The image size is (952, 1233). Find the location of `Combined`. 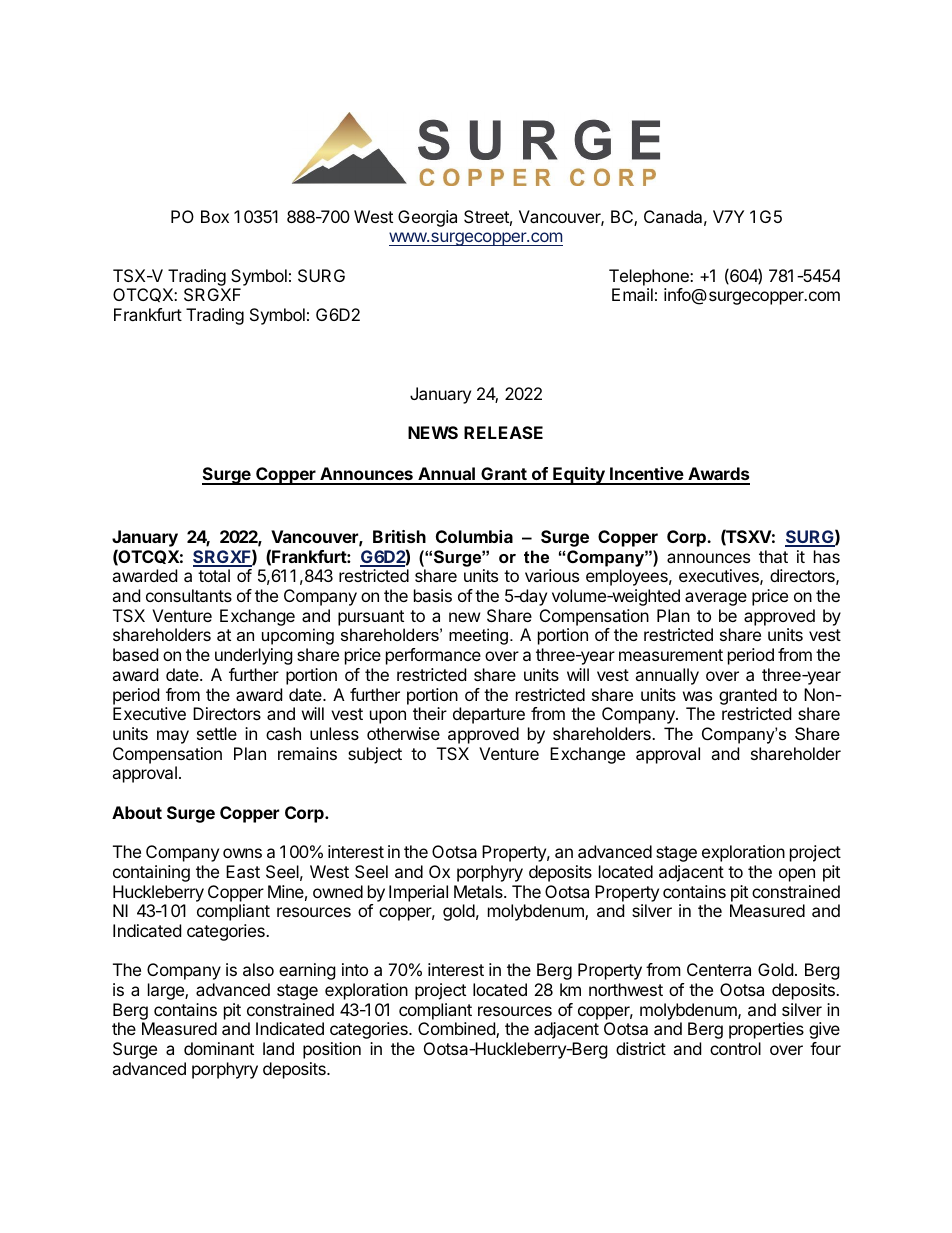

Combined is located at coordinates (457, 1030).
